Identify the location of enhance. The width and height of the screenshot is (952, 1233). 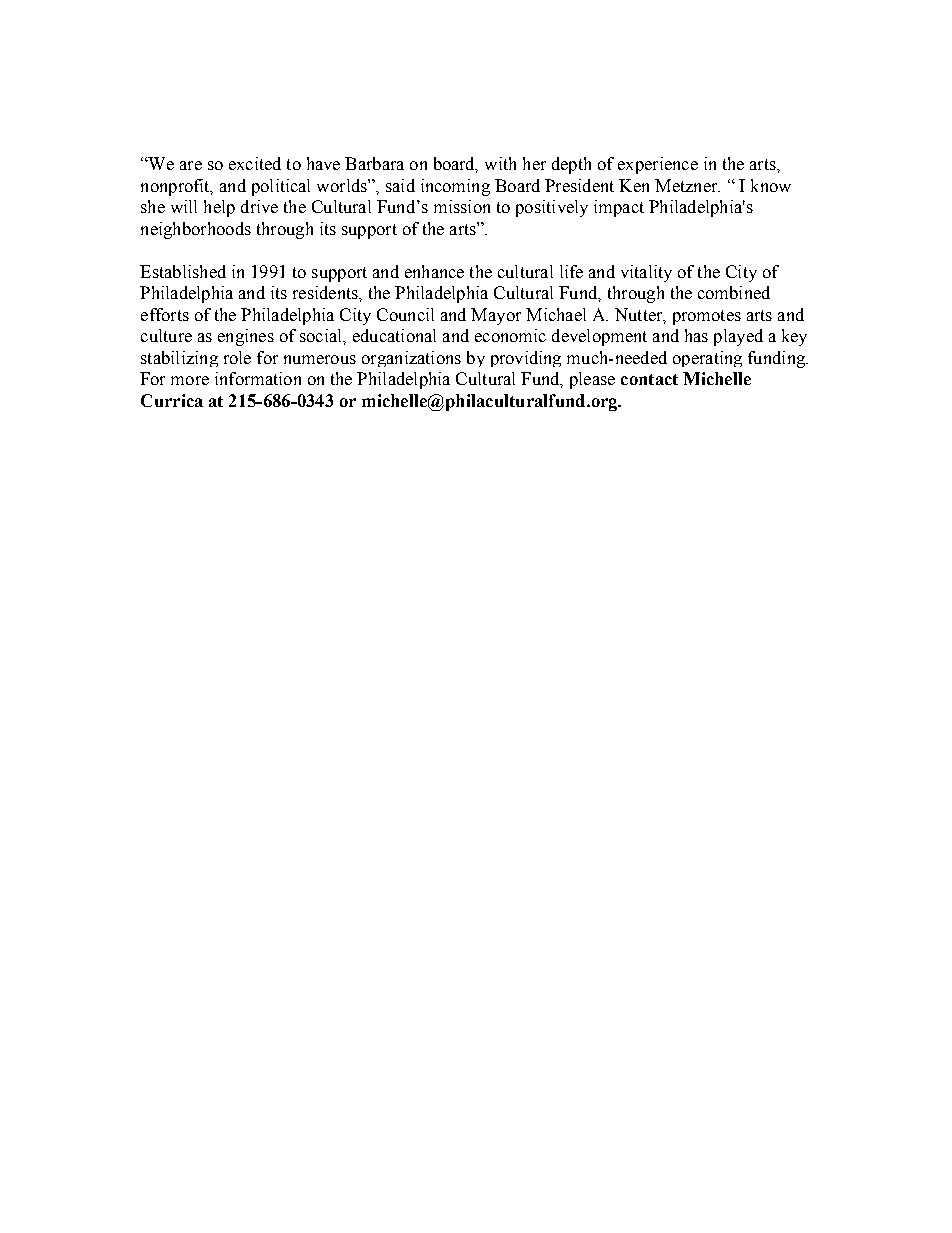
(434, 271).
